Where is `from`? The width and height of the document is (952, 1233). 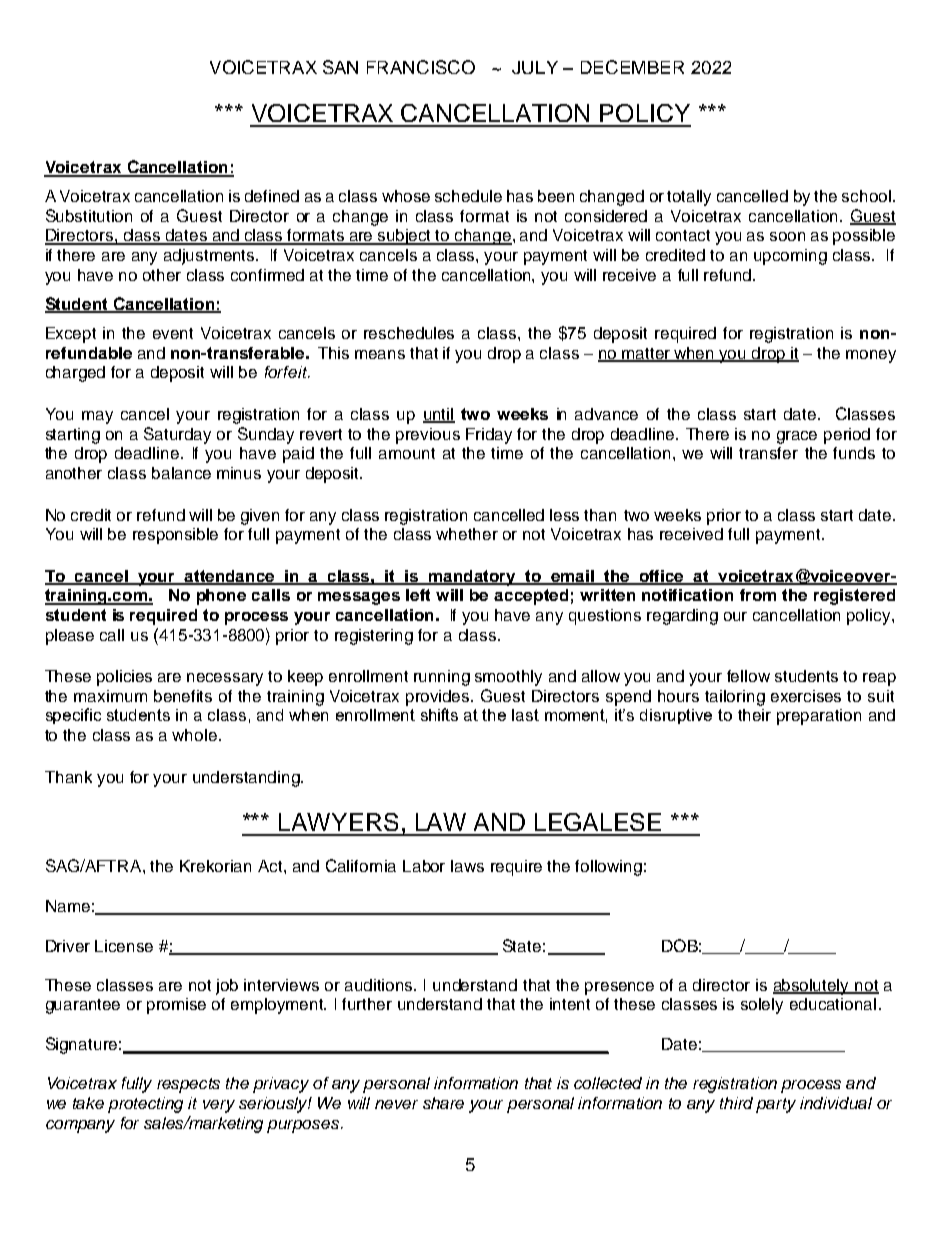
from is located at coordinates (758, 595).
